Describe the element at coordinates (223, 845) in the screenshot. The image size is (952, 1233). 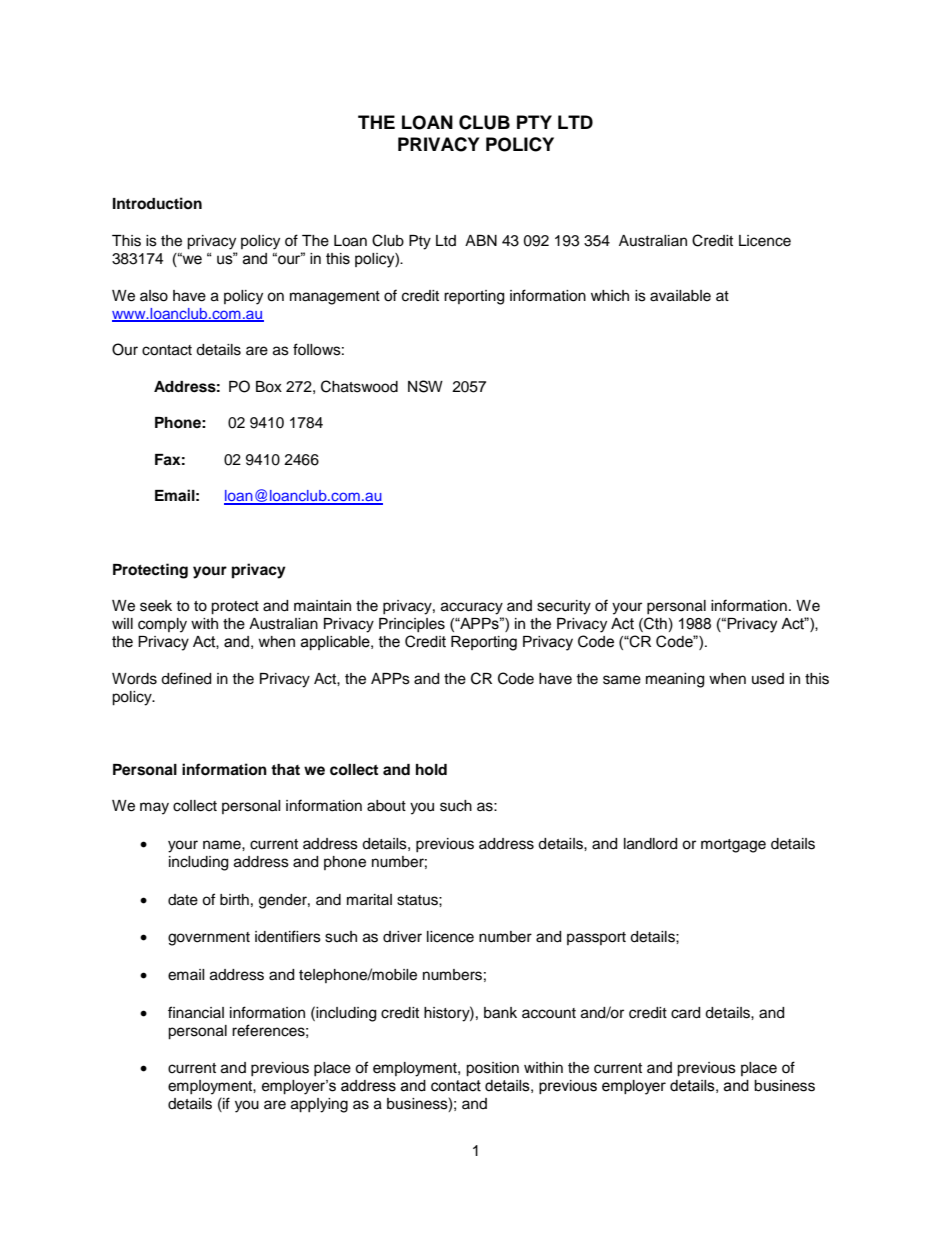
I see `name` at that location.
